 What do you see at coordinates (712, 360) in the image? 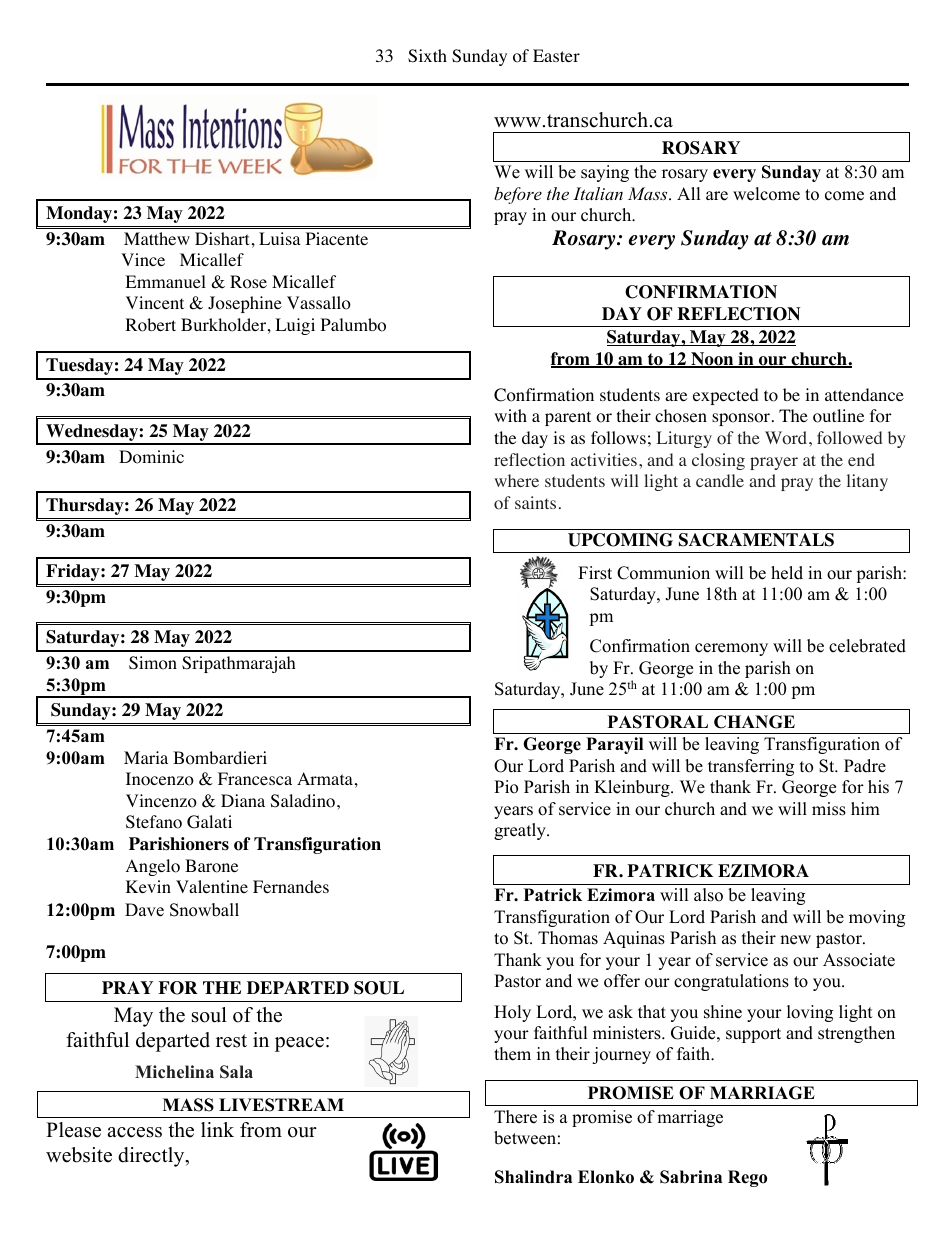
I see `Noon` at bounding box center [712, 360].
